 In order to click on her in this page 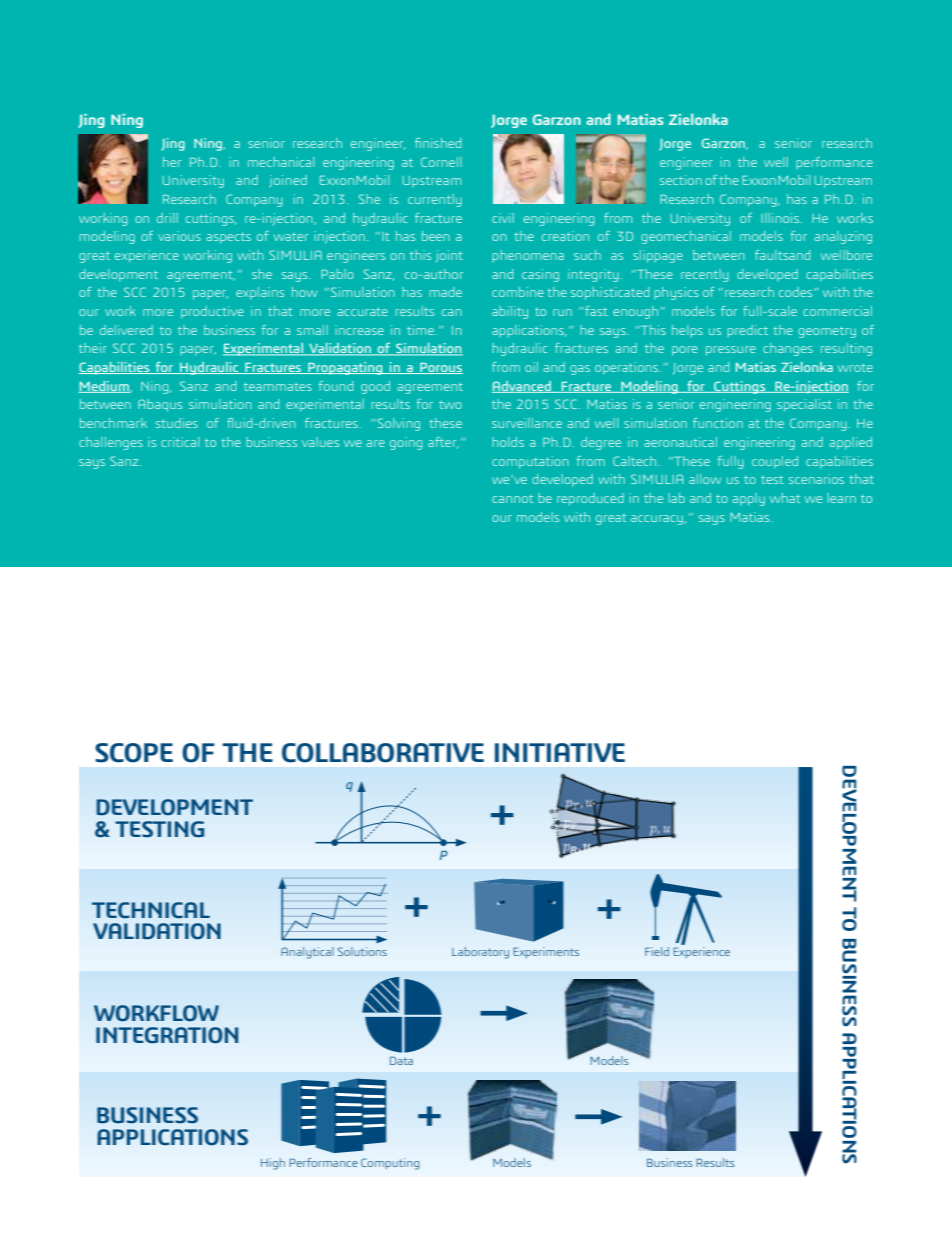, I will do `click(172, 162)`.
